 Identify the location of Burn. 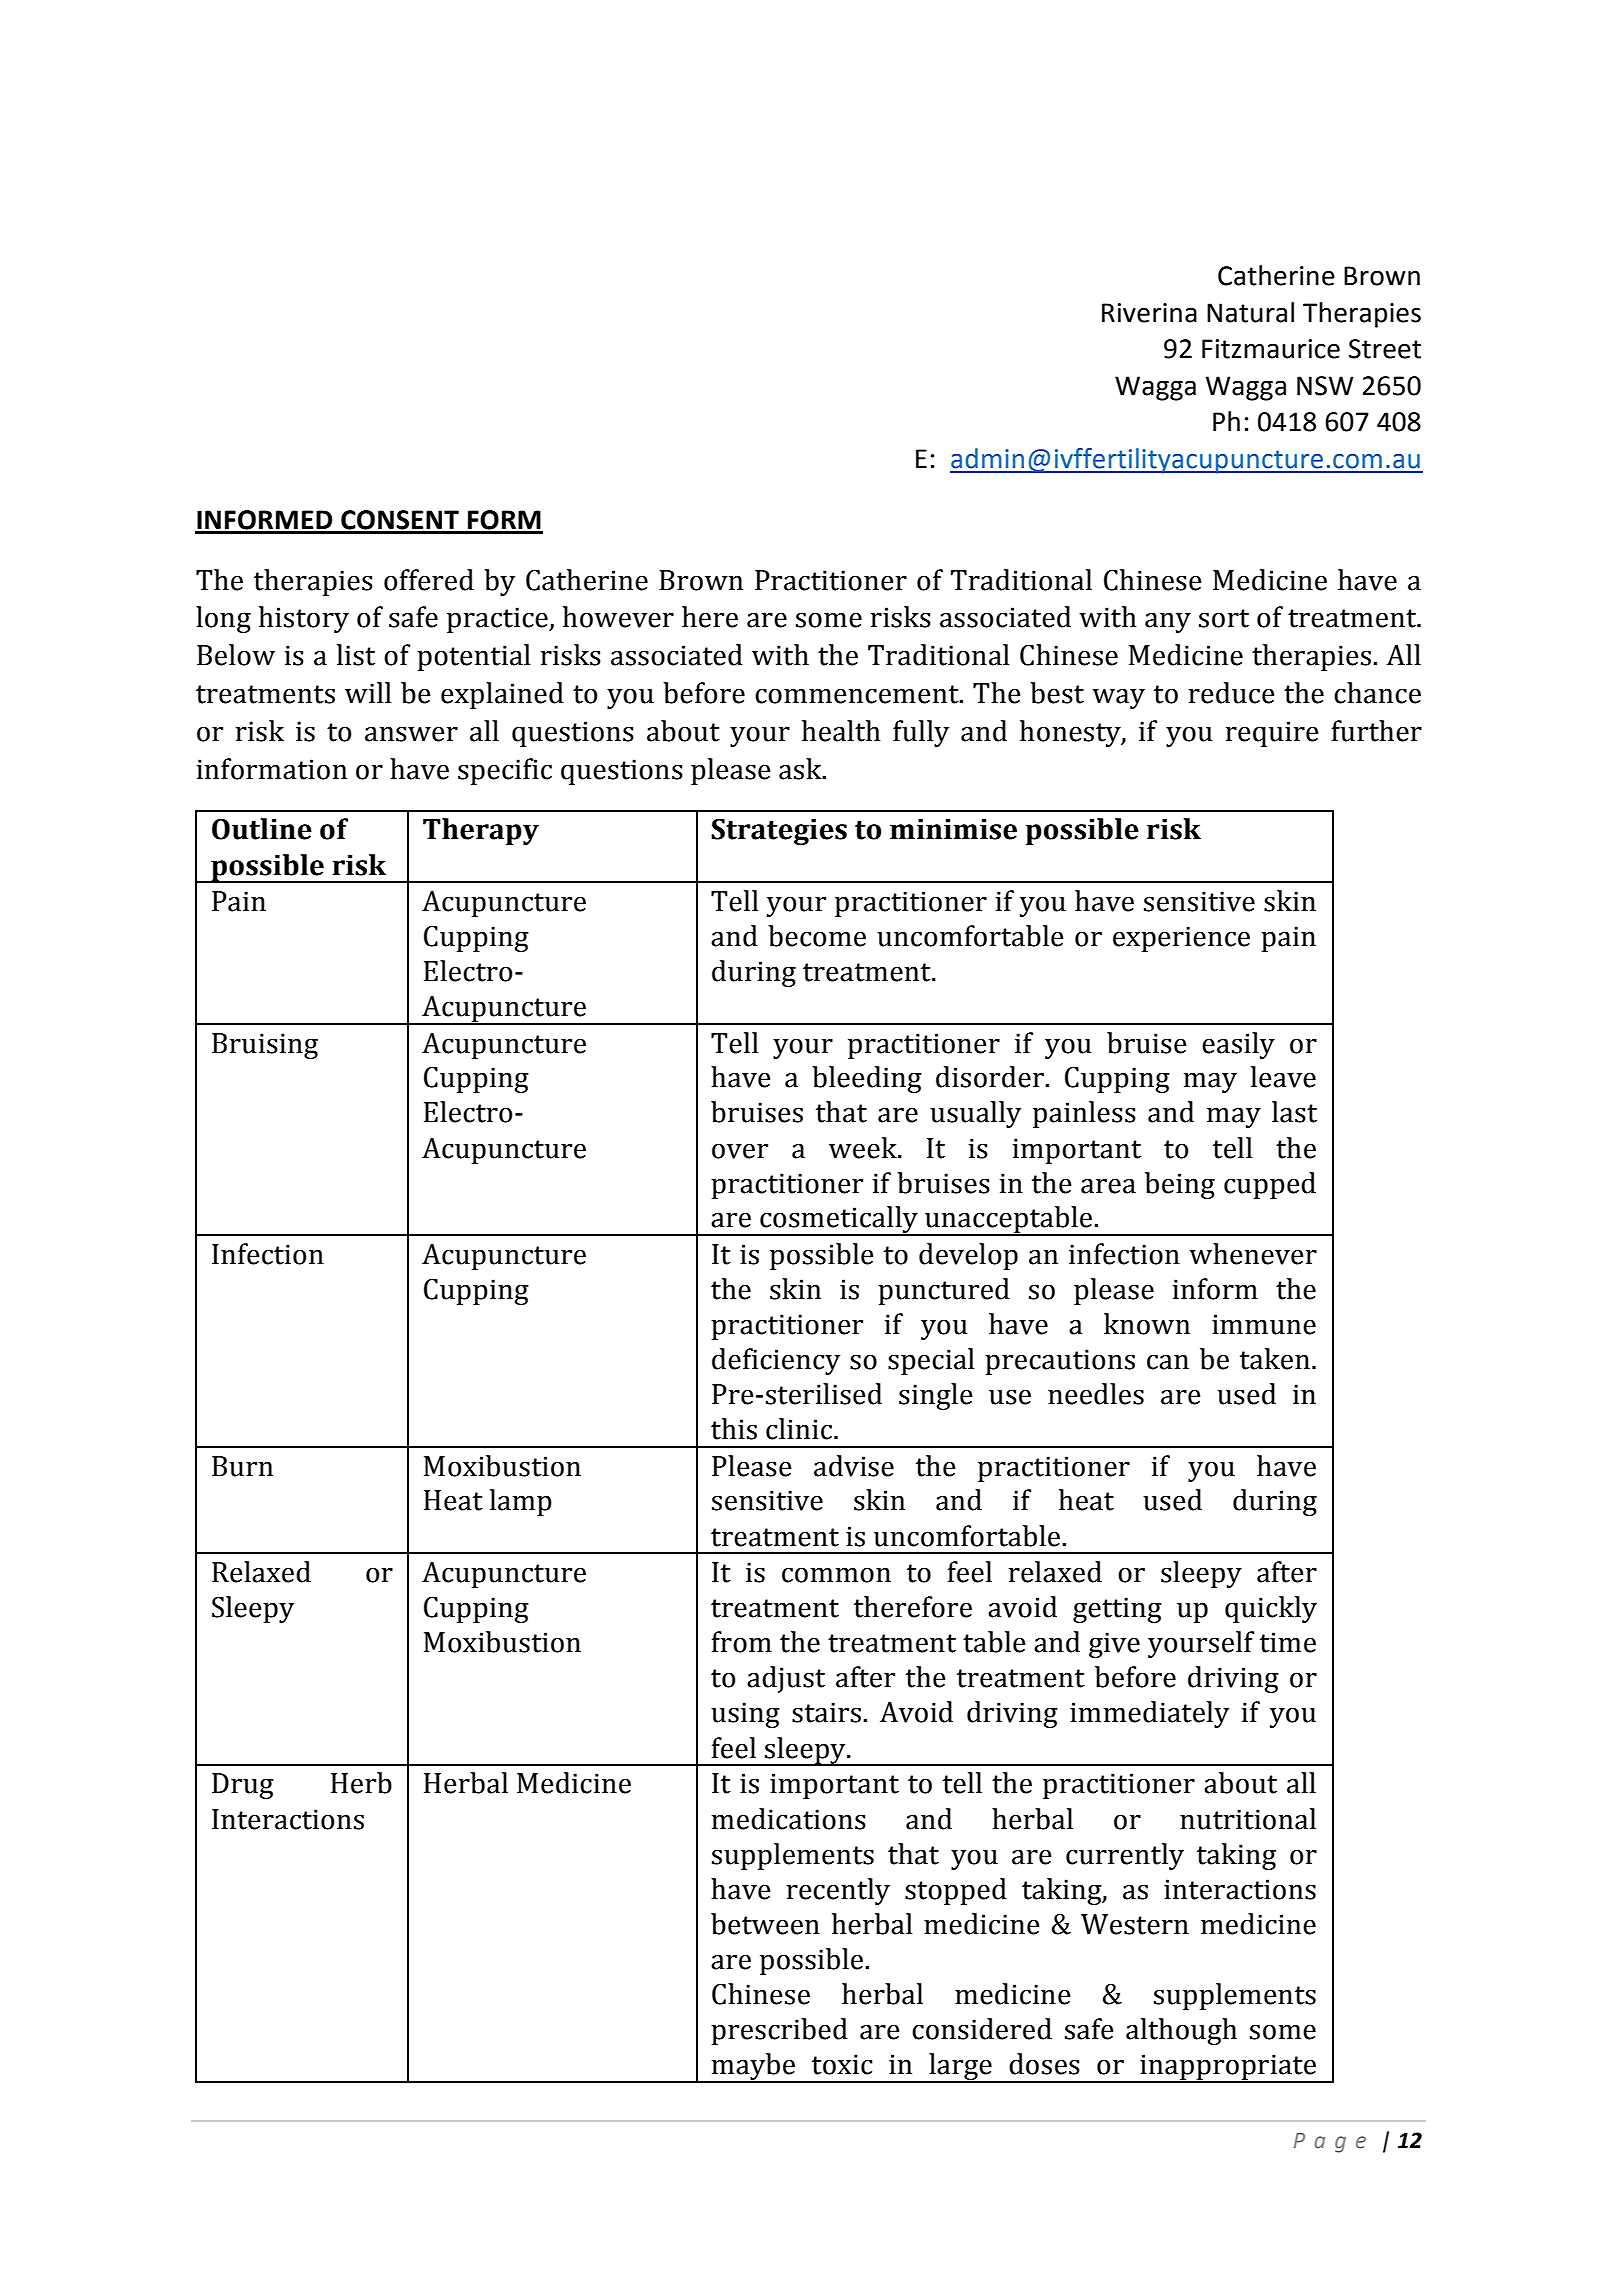
(242, 1466).
